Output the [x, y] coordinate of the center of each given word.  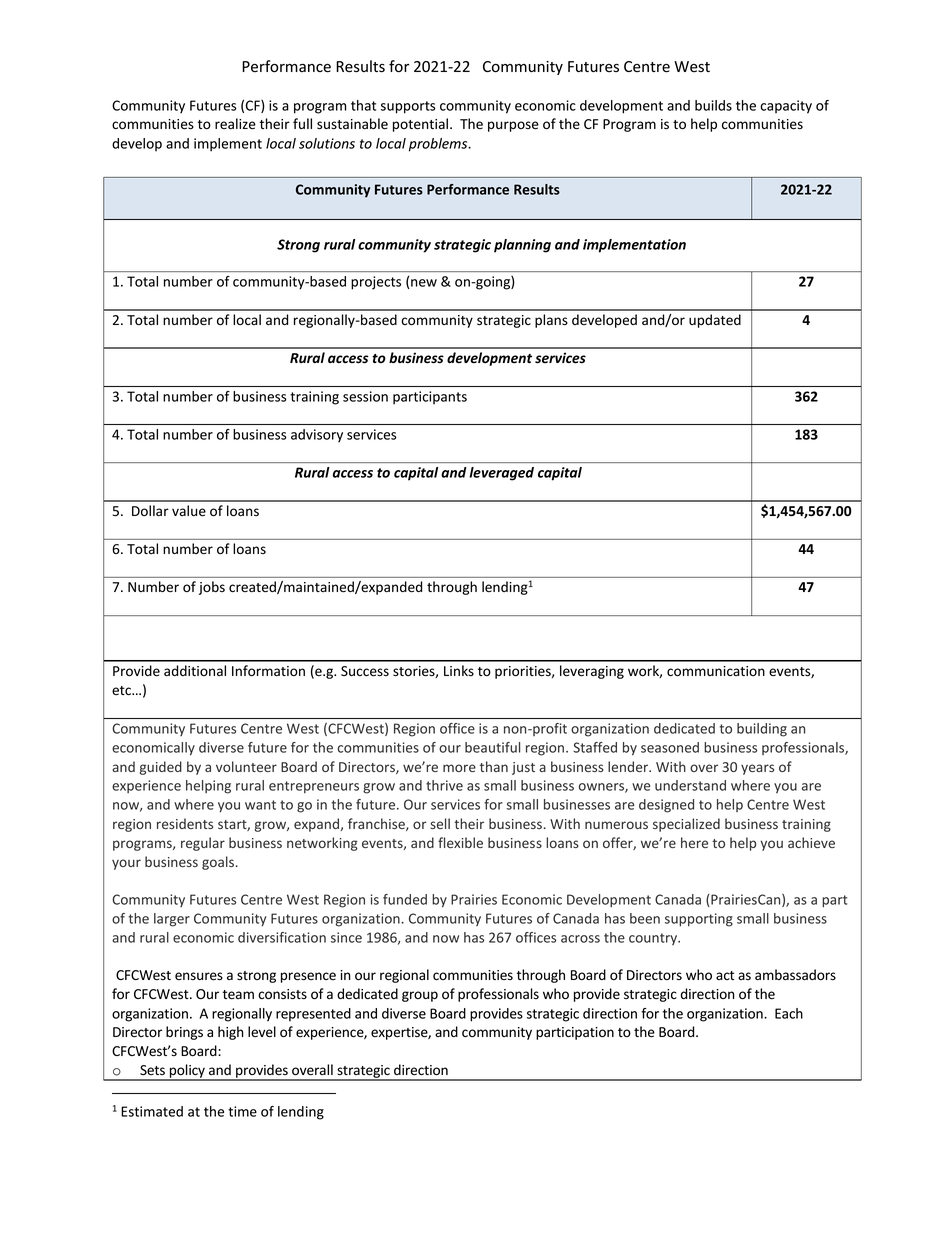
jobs [212, 588]
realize [235, 124]
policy [187, 1072]
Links [459, 671]
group [420, 996]
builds [713, 105]
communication [716, 671]
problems [439, 145]
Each [789, 1013]
